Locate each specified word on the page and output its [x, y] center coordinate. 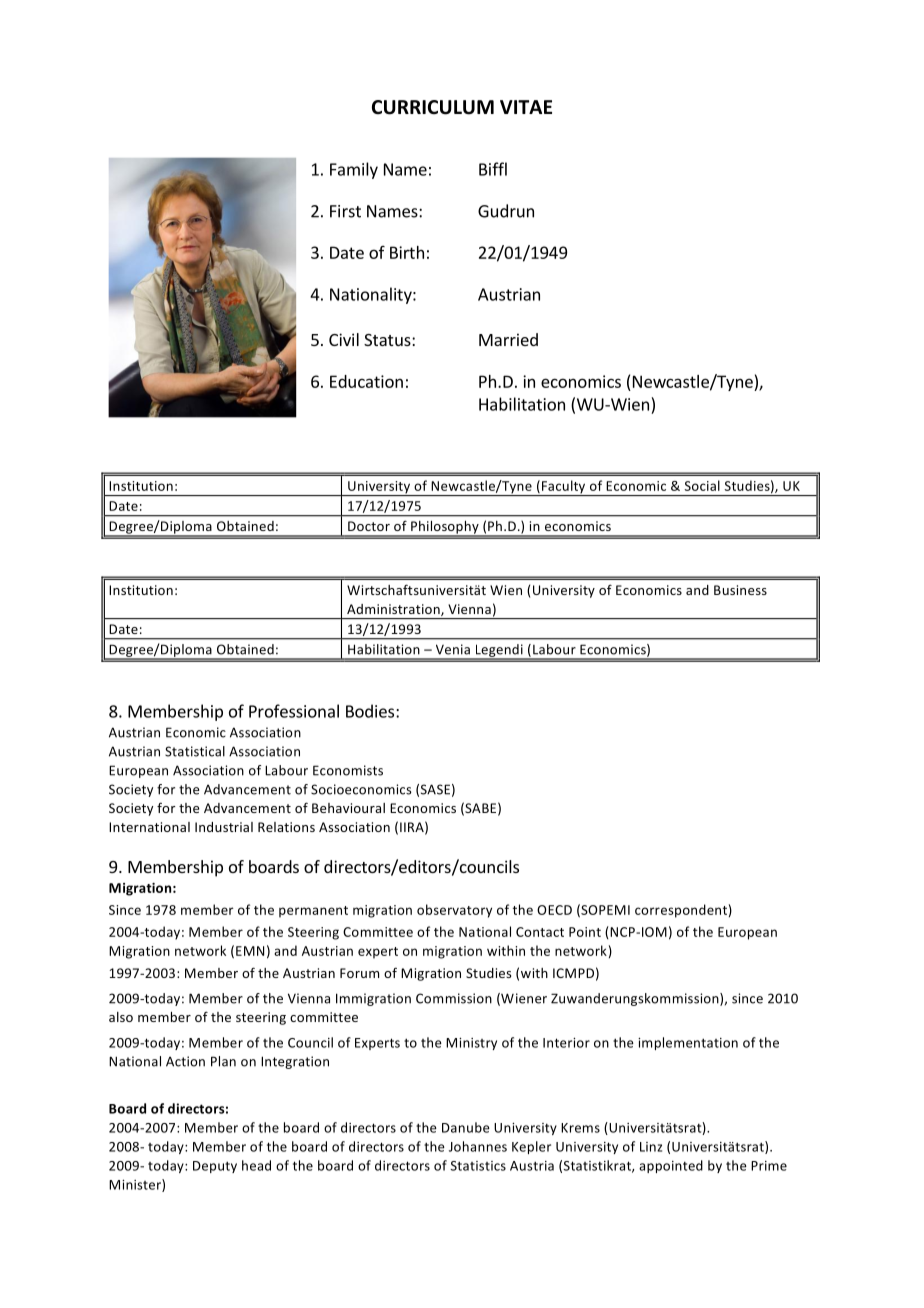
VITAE [526, 107]
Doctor [369, 526]
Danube [466, 1127]
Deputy [215, 1167]
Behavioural [348, 808]
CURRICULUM [433, 107]
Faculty [564, 488]
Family [354, 170]
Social [702, 485]
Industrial [224, 827]
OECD [554, 910]
